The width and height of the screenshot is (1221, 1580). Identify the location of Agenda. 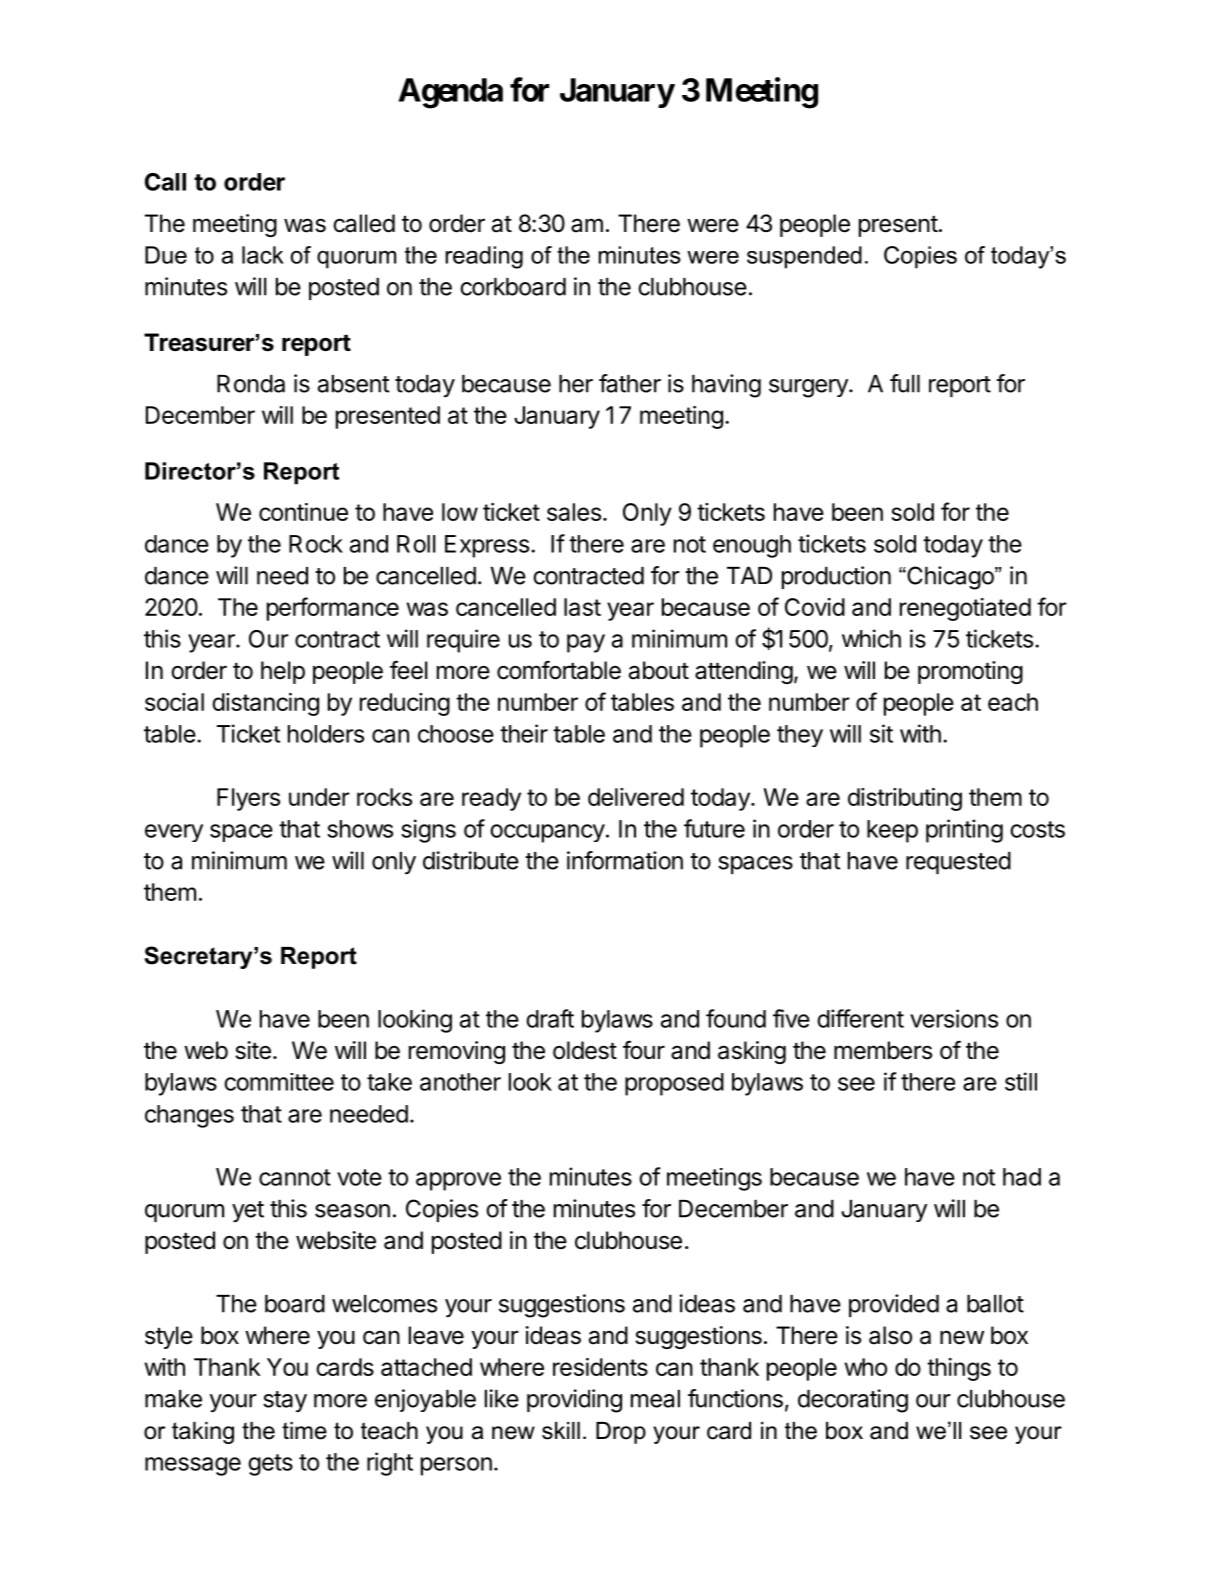
(450, 93).
